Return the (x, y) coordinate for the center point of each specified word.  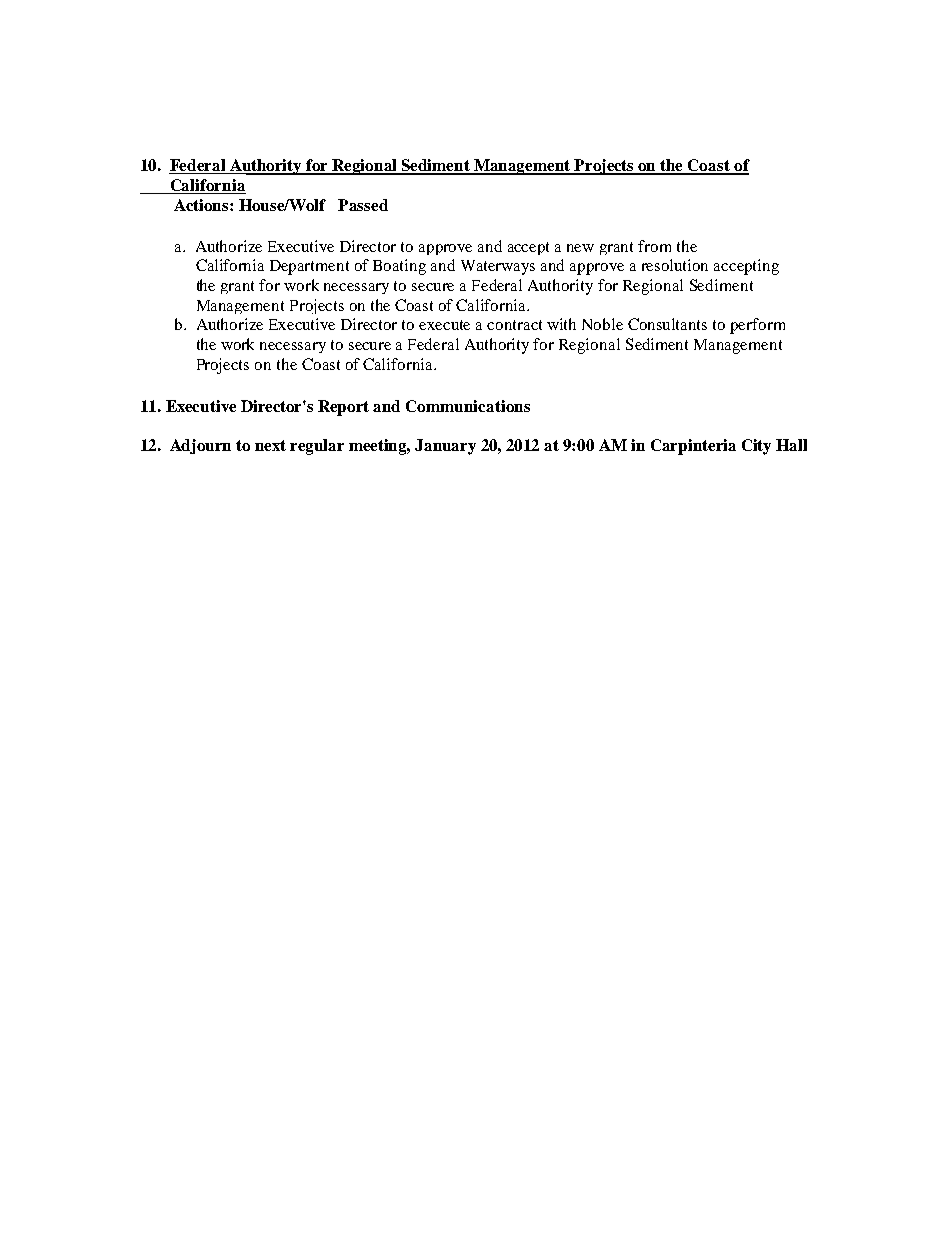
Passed (363, 205)
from (654, 246)
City (756, 447)
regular (317, 447)
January (445, 447)
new (580, 248)
